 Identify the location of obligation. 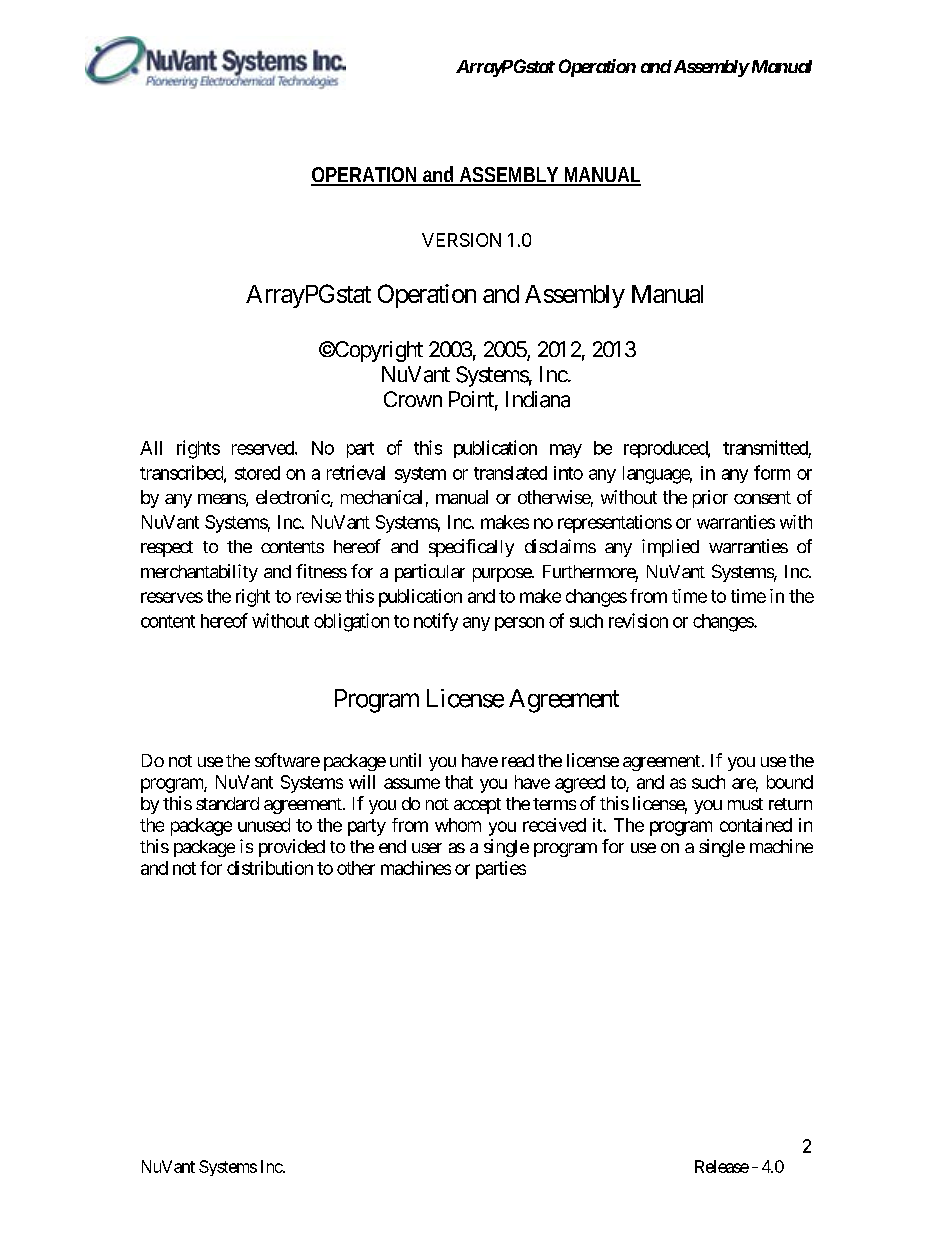
(351, 622).
